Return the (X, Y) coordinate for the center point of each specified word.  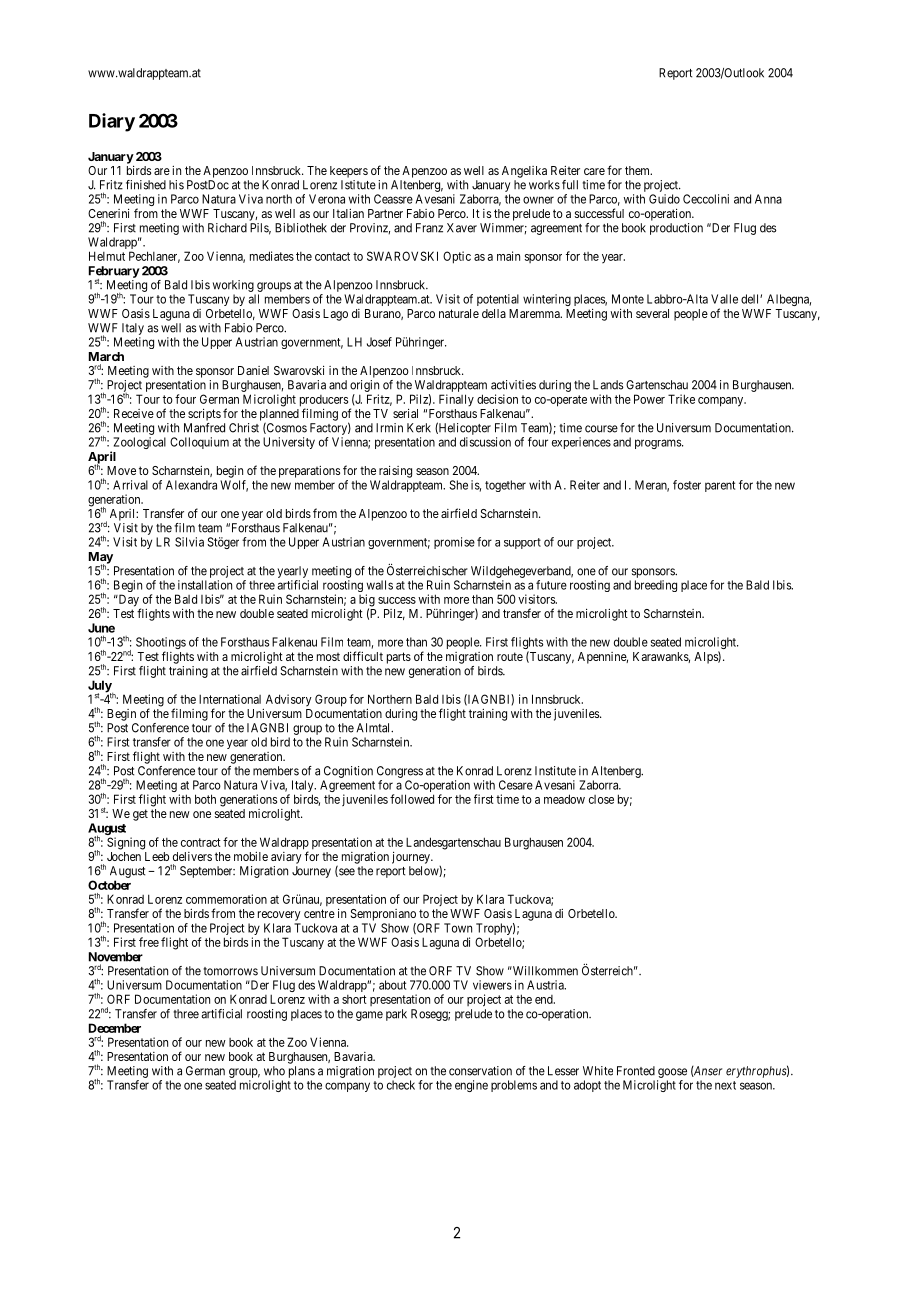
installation (205, 585)
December (115, 1028)
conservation (480, 1071)
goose (672, 1073)
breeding (656, 586)
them (638, 170)
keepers (349, 172)
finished (146, 185)
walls (380, 585)
